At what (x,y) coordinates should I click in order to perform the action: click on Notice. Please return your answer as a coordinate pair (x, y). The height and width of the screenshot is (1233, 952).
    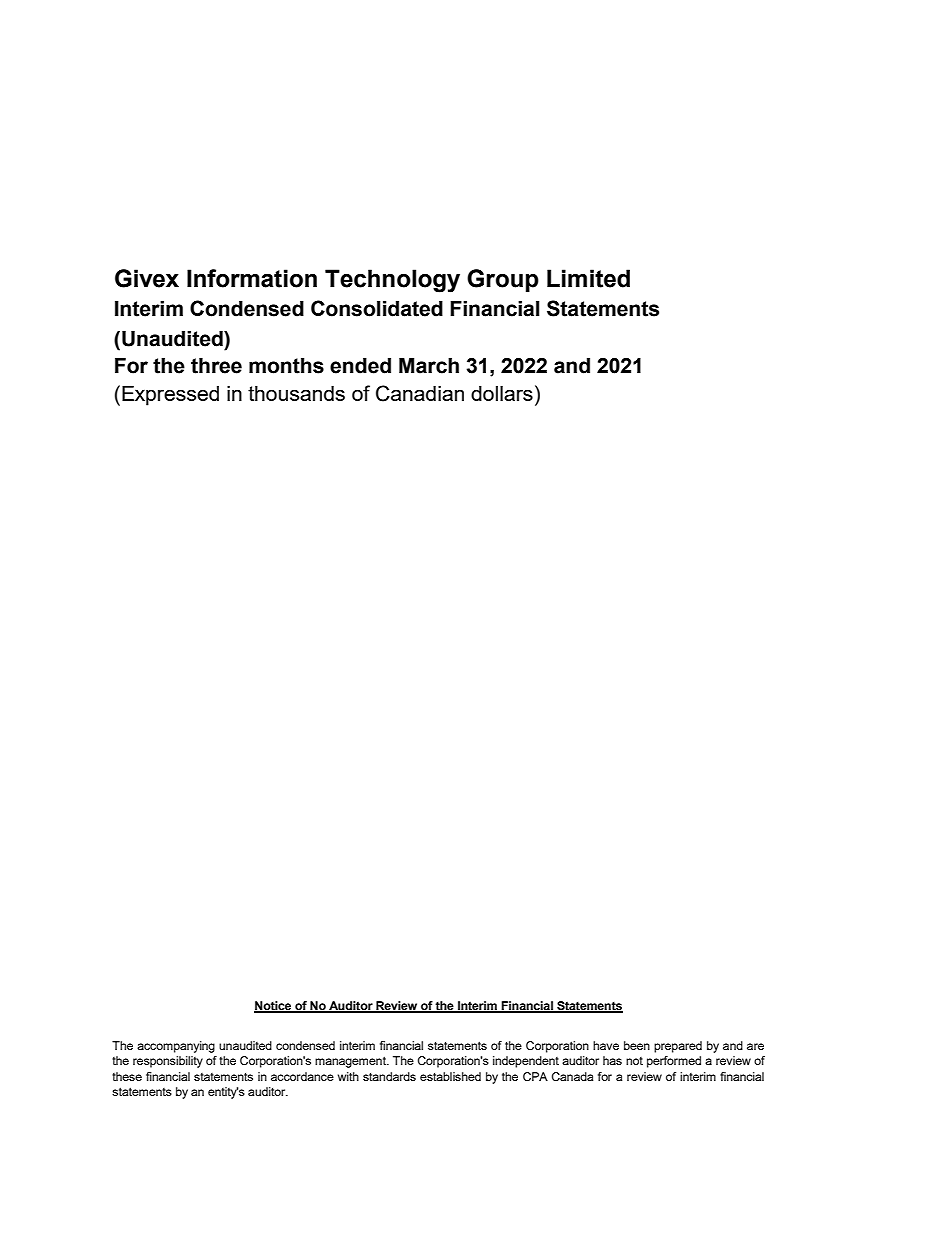
    Looking at the image, I should click on (274, 1007).
